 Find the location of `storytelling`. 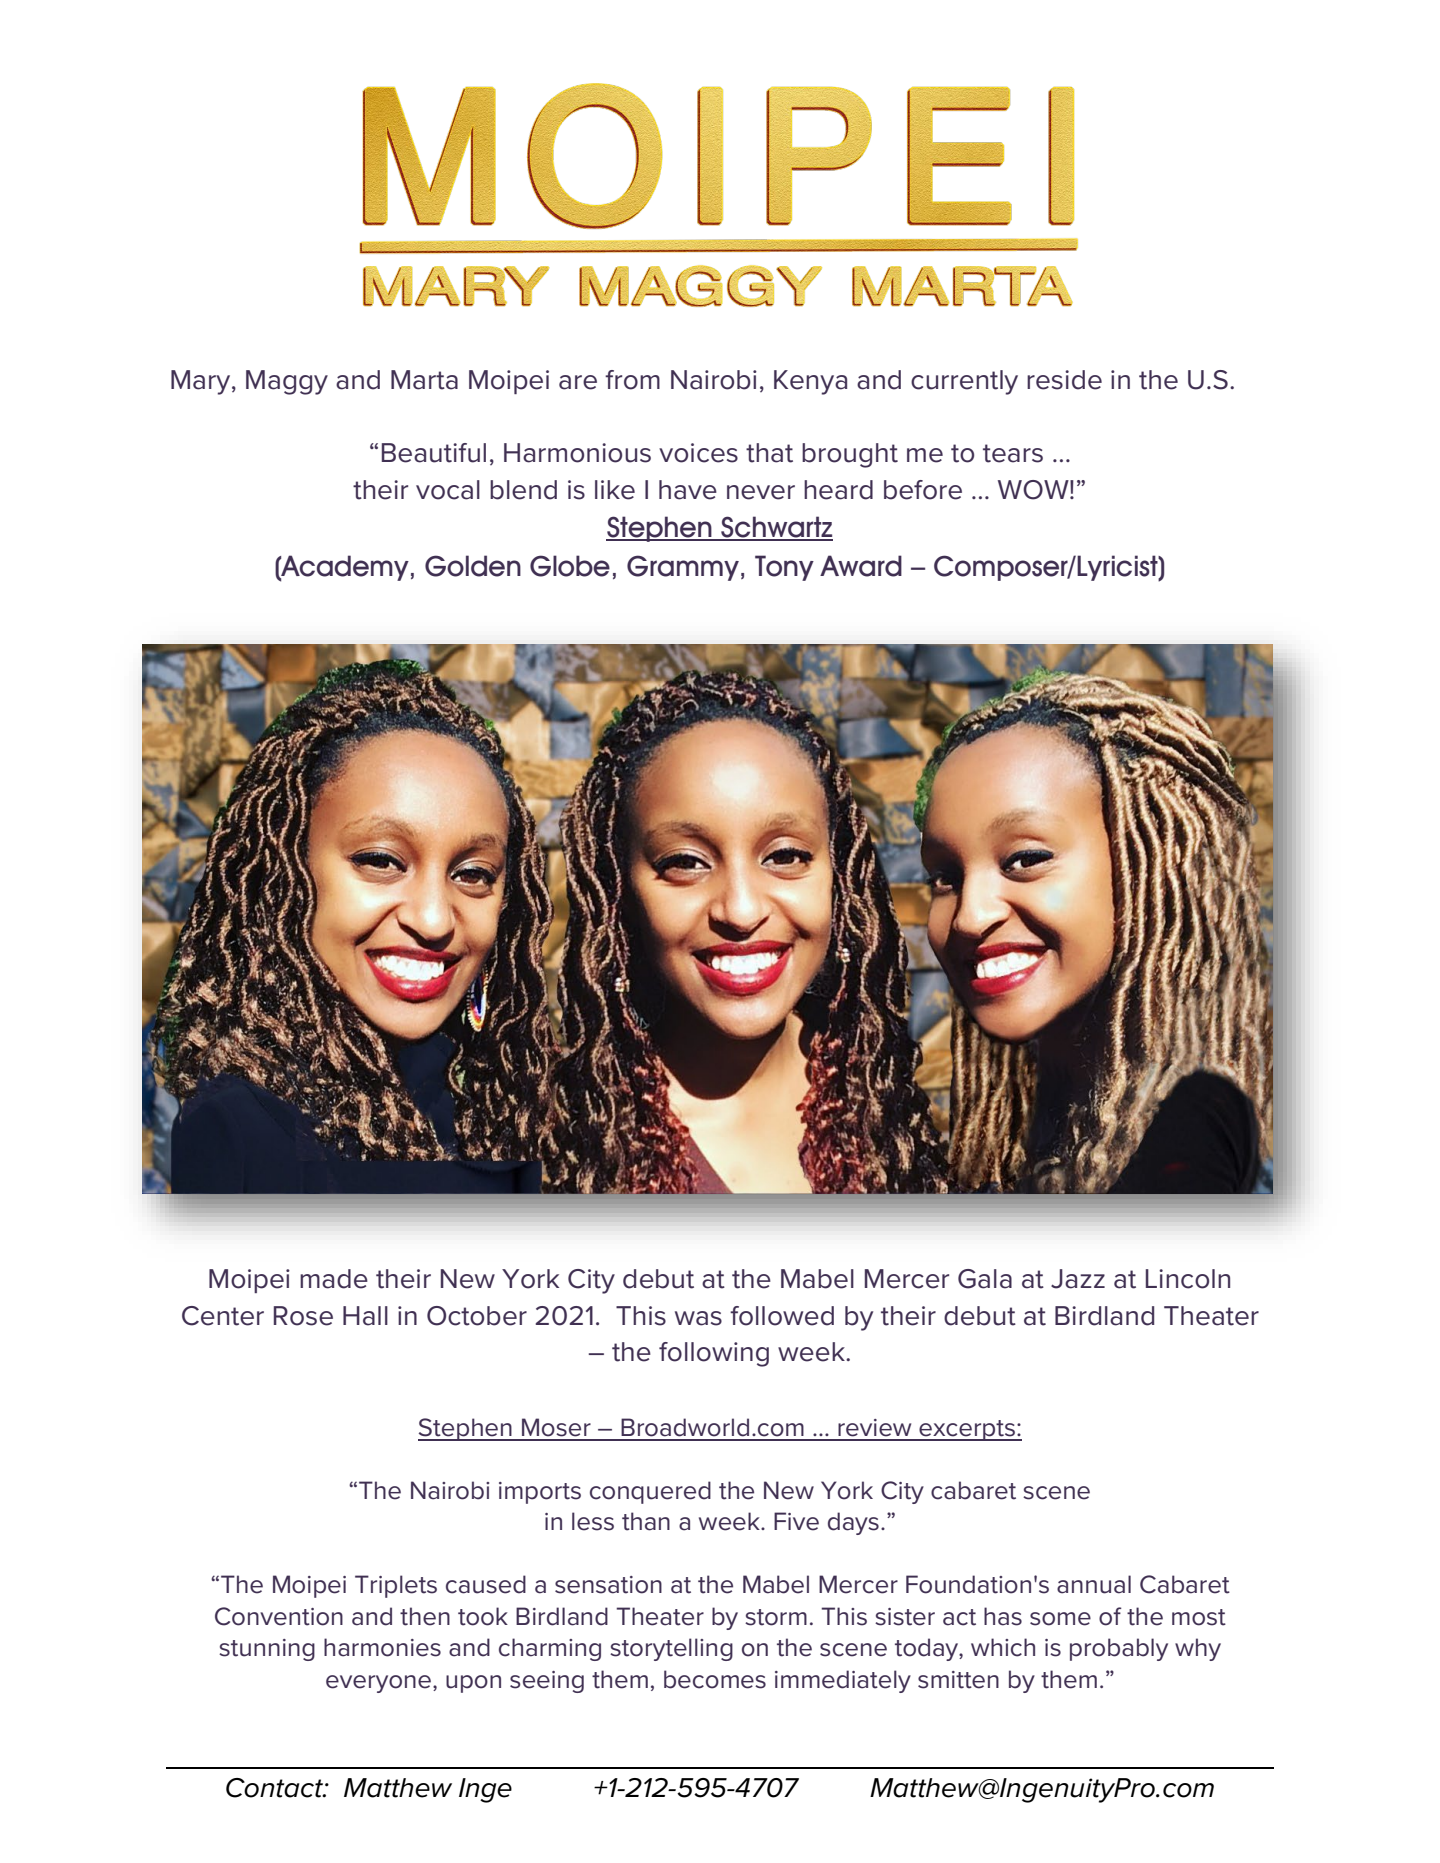

storytelling is located at coordinates (671, 1649).
